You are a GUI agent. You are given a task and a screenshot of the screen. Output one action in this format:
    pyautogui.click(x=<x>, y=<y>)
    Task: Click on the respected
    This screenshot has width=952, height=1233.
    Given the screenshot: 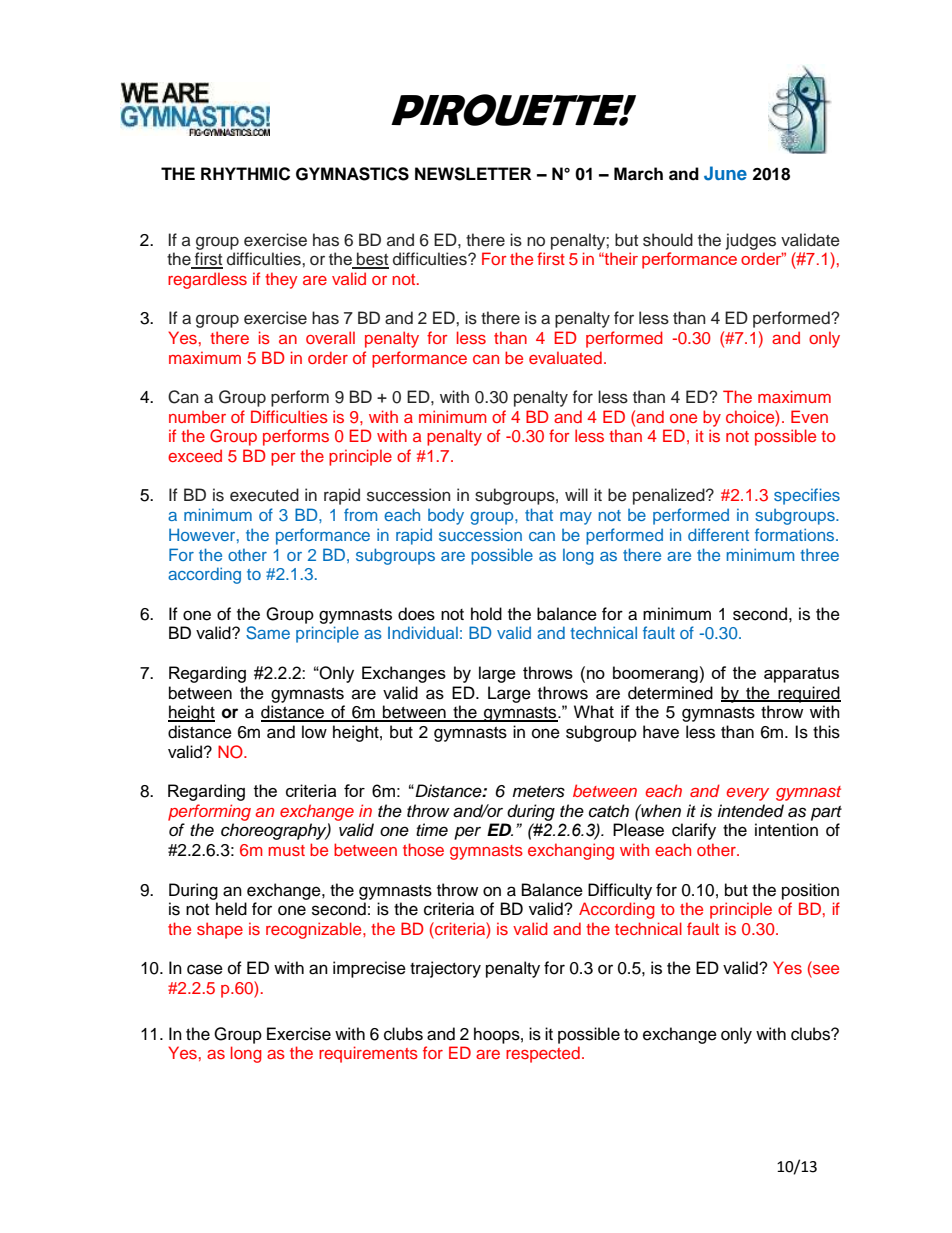 What is the action you would take?
    pyautogui.click(x=543, y=1054)
